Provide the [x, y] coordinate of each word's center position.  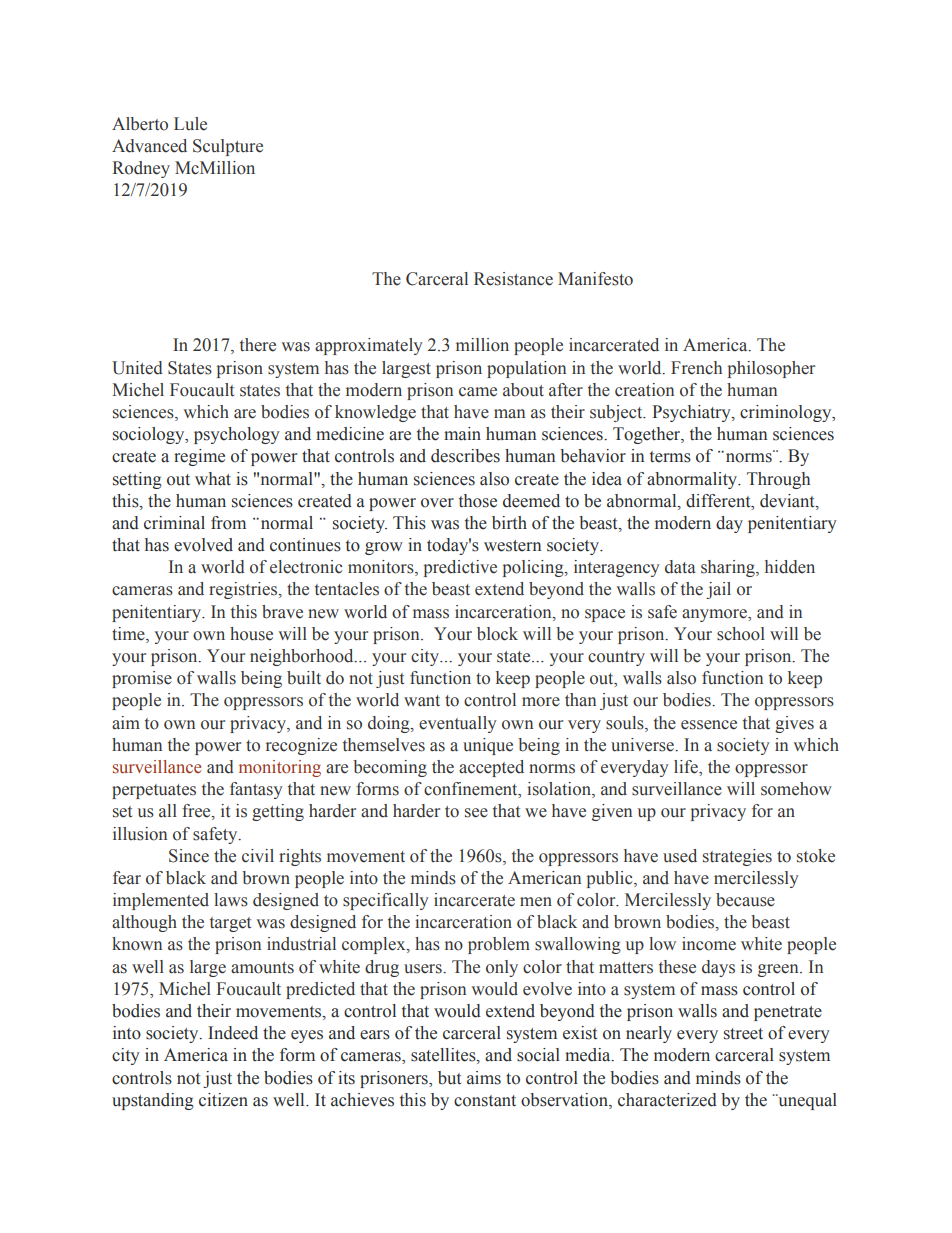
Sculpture [228, 147]
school [741, 634]
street [743, 1034]
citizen [223, 1100]
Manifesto [595, 279]
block [497, 634]
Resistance [513, 279]
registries [244, 590]
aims [484, 1078]
